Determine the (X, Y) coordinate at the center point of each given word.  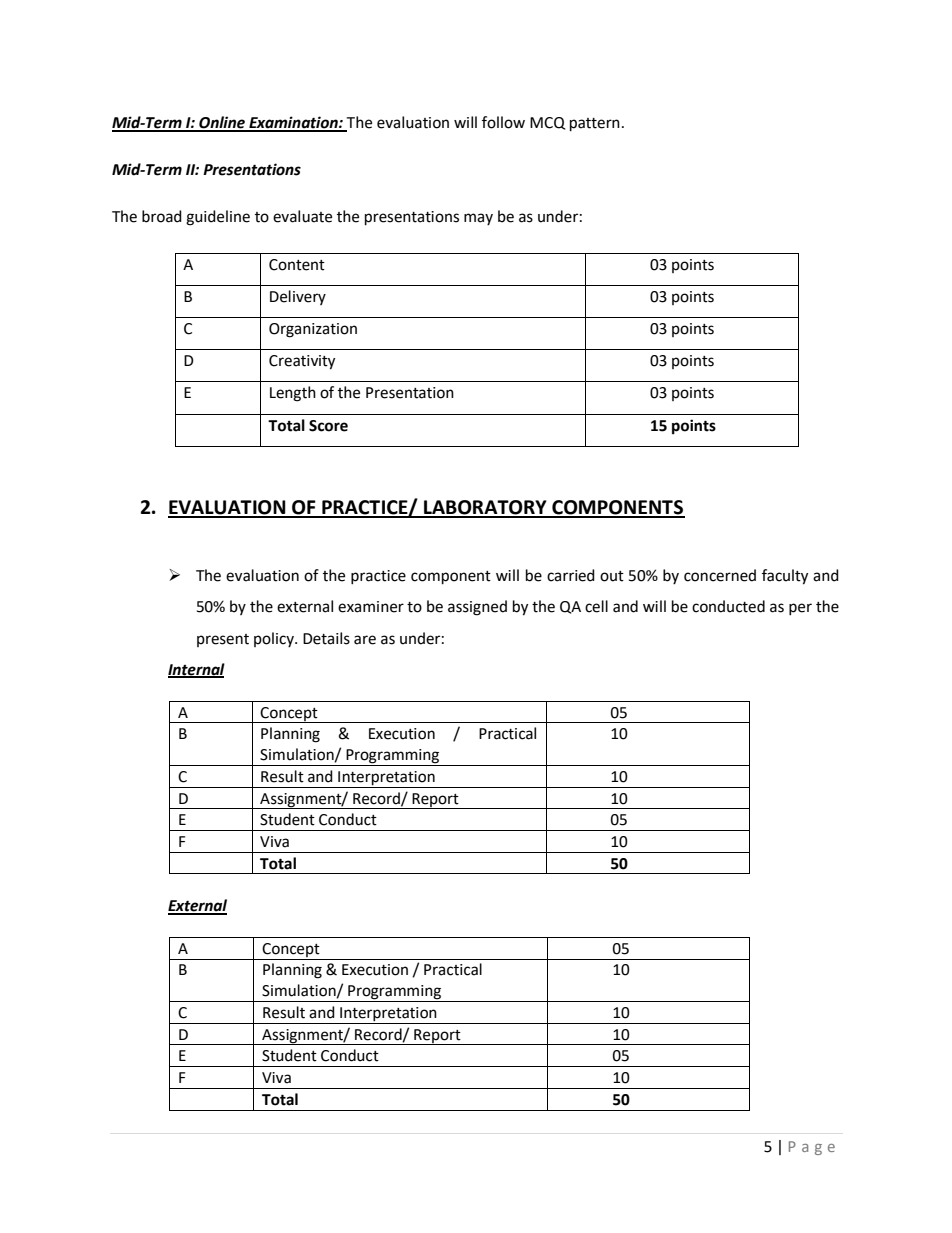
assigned (477, 608)
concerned (720, 575)
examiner (371, 607)
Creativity (302, 362)
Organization (313, 330)
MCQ (547, 123)
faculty (785, 577)
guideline (218, 218)
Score (328, 426)
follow (503, 122)
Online (222, 123)
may (478, 219)
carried (571, 575)
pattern (595, 125)
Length (293, 394)
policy (275, 639)
